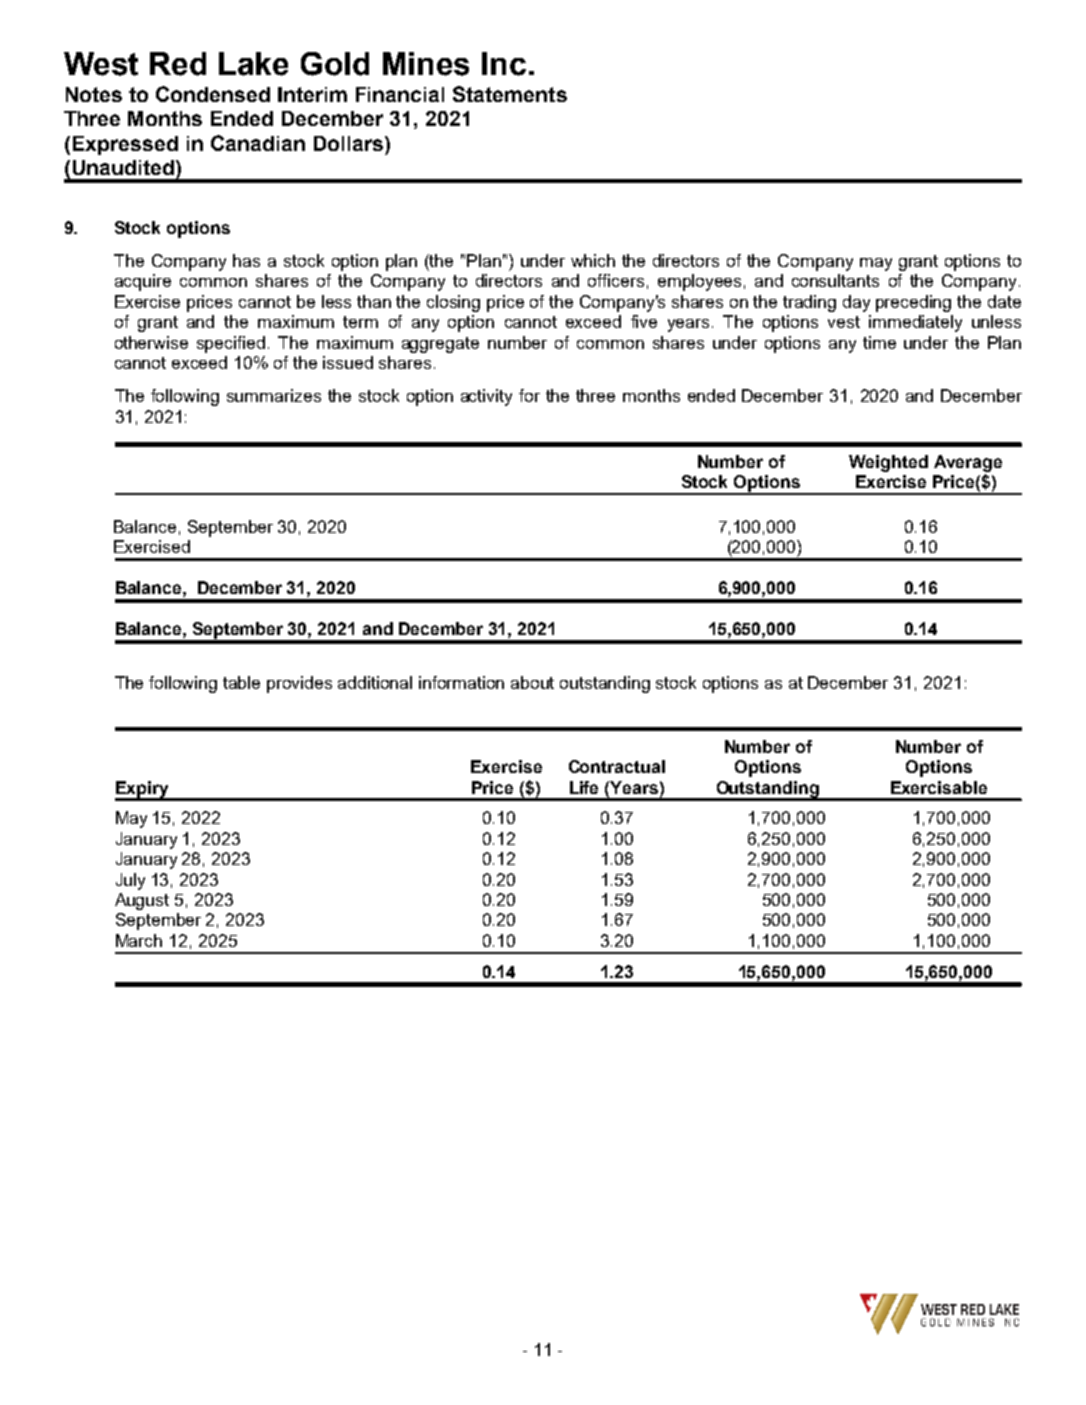 This image has height=1405, width=1086. Describe the element at coordinates (617, 766) in the image. I see `Contractual` at that location.
